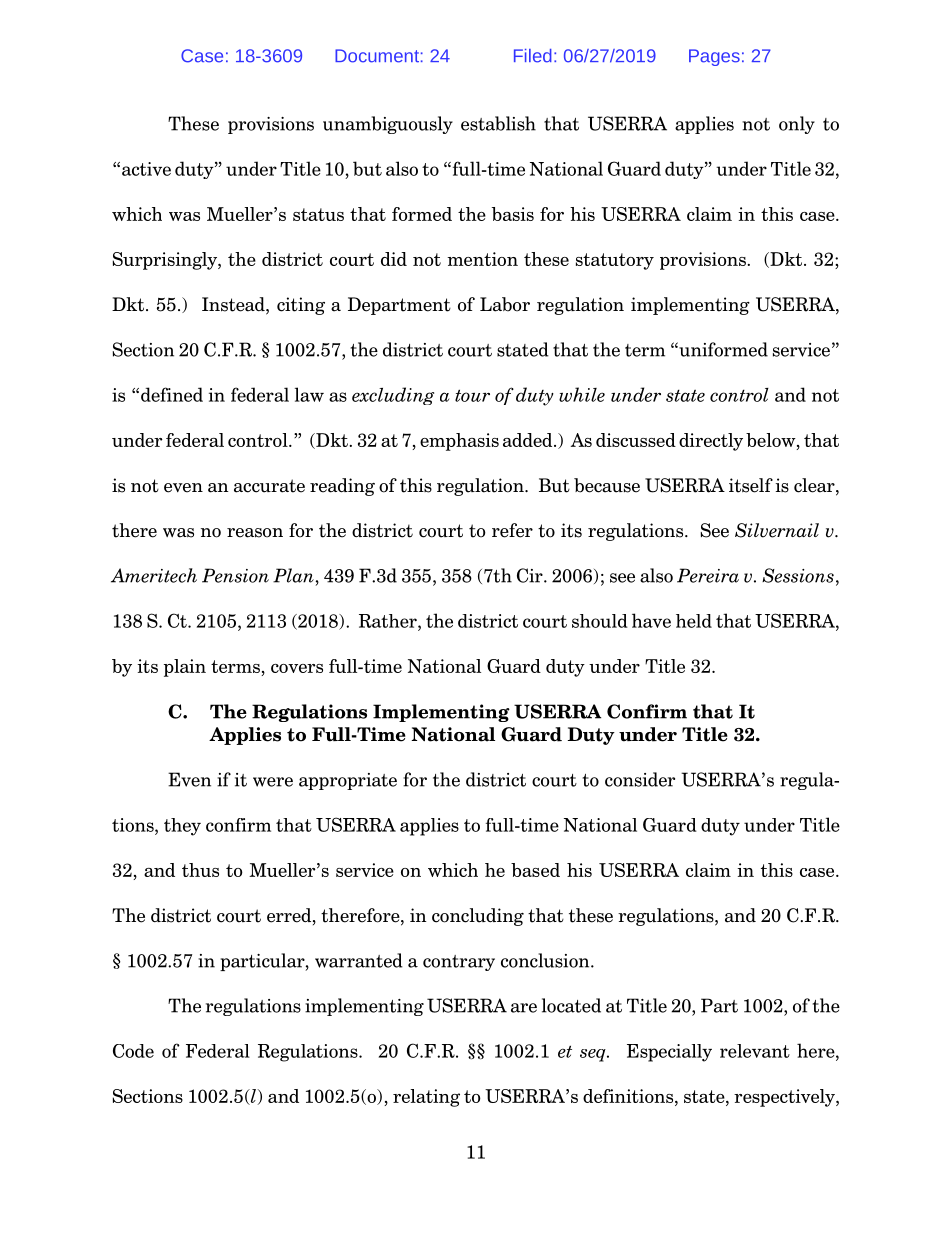  I want to click on Pereira, so click(708, 575).
